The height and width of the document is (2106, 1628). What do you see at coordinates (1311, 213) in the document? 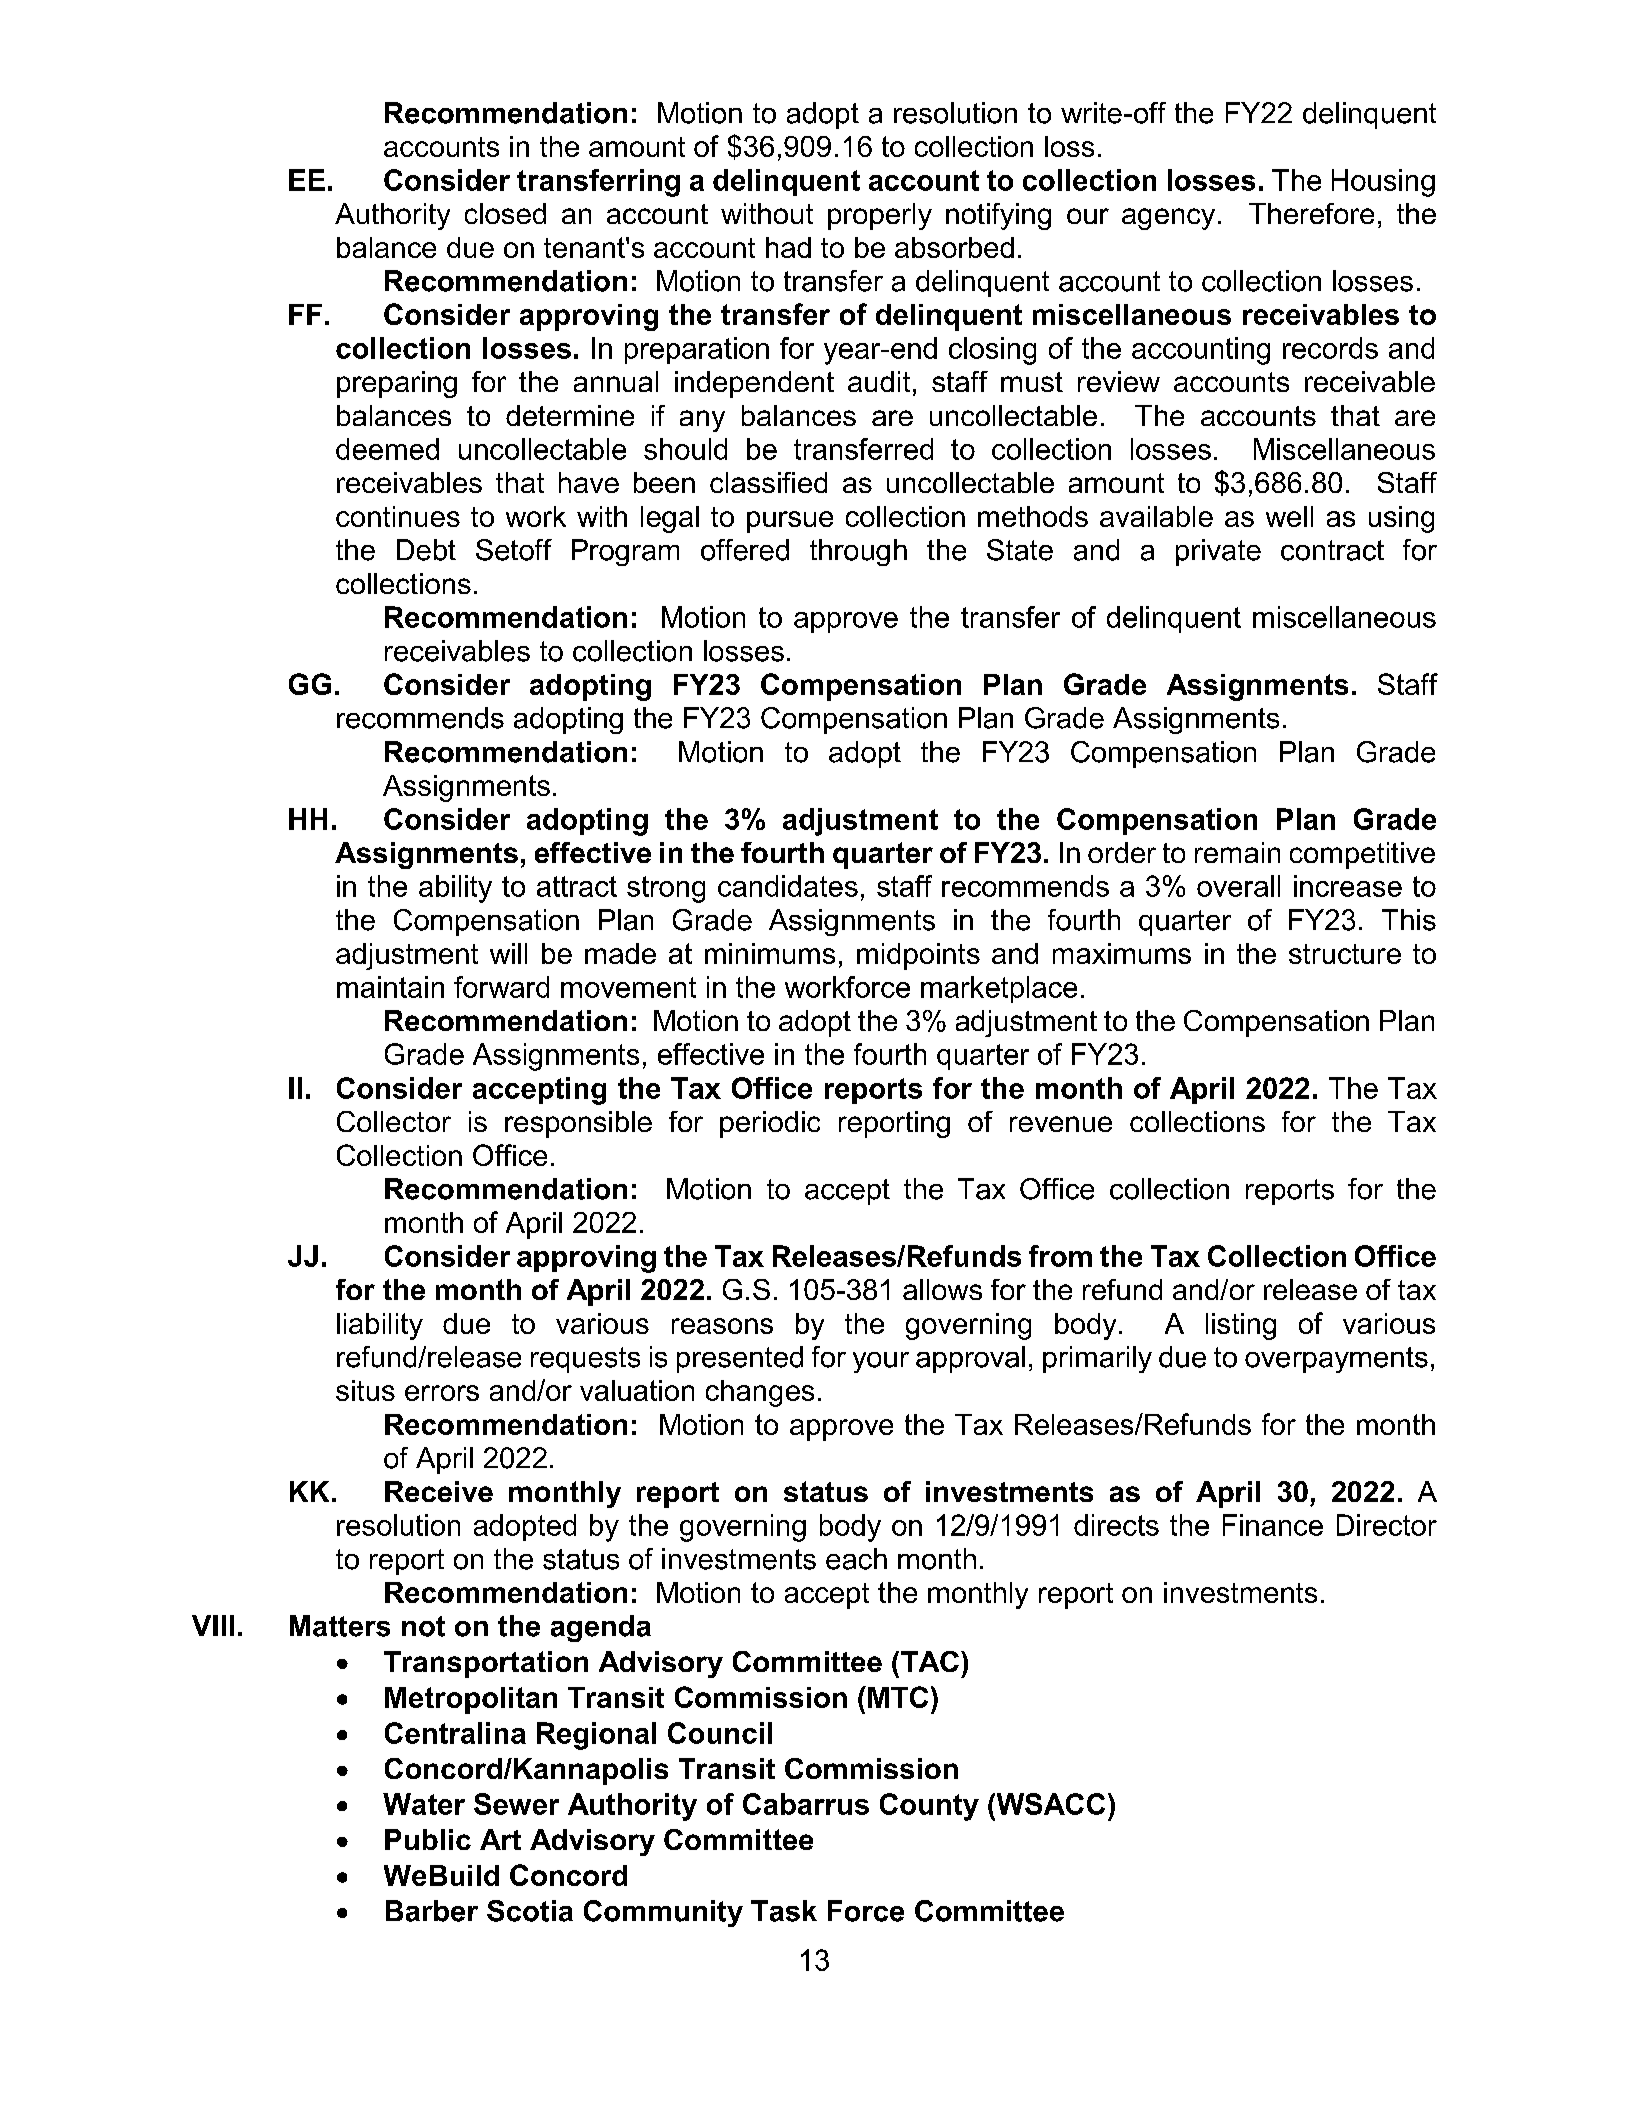
I see `Therefore` at bounding box center [1311, 213].
